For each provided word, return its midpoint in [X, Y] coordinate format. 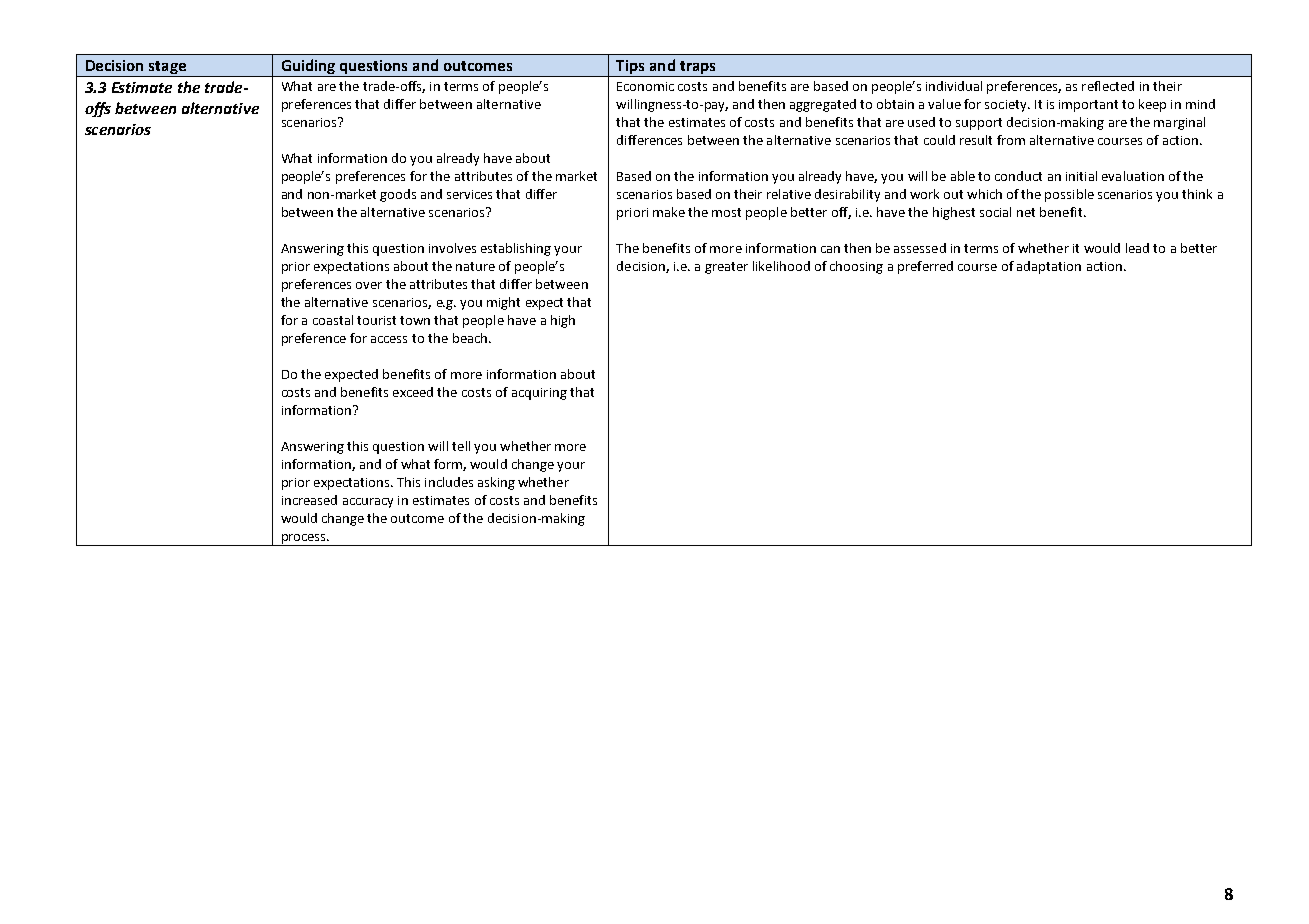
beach [470, 338]
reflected [1108, 86]
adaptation [1049, 267]
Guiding [308, 68]
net [1026, 212]
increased [309, 500]
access [389, 339]
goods [398, 195]
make [669, 212]
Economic [645, 86]
